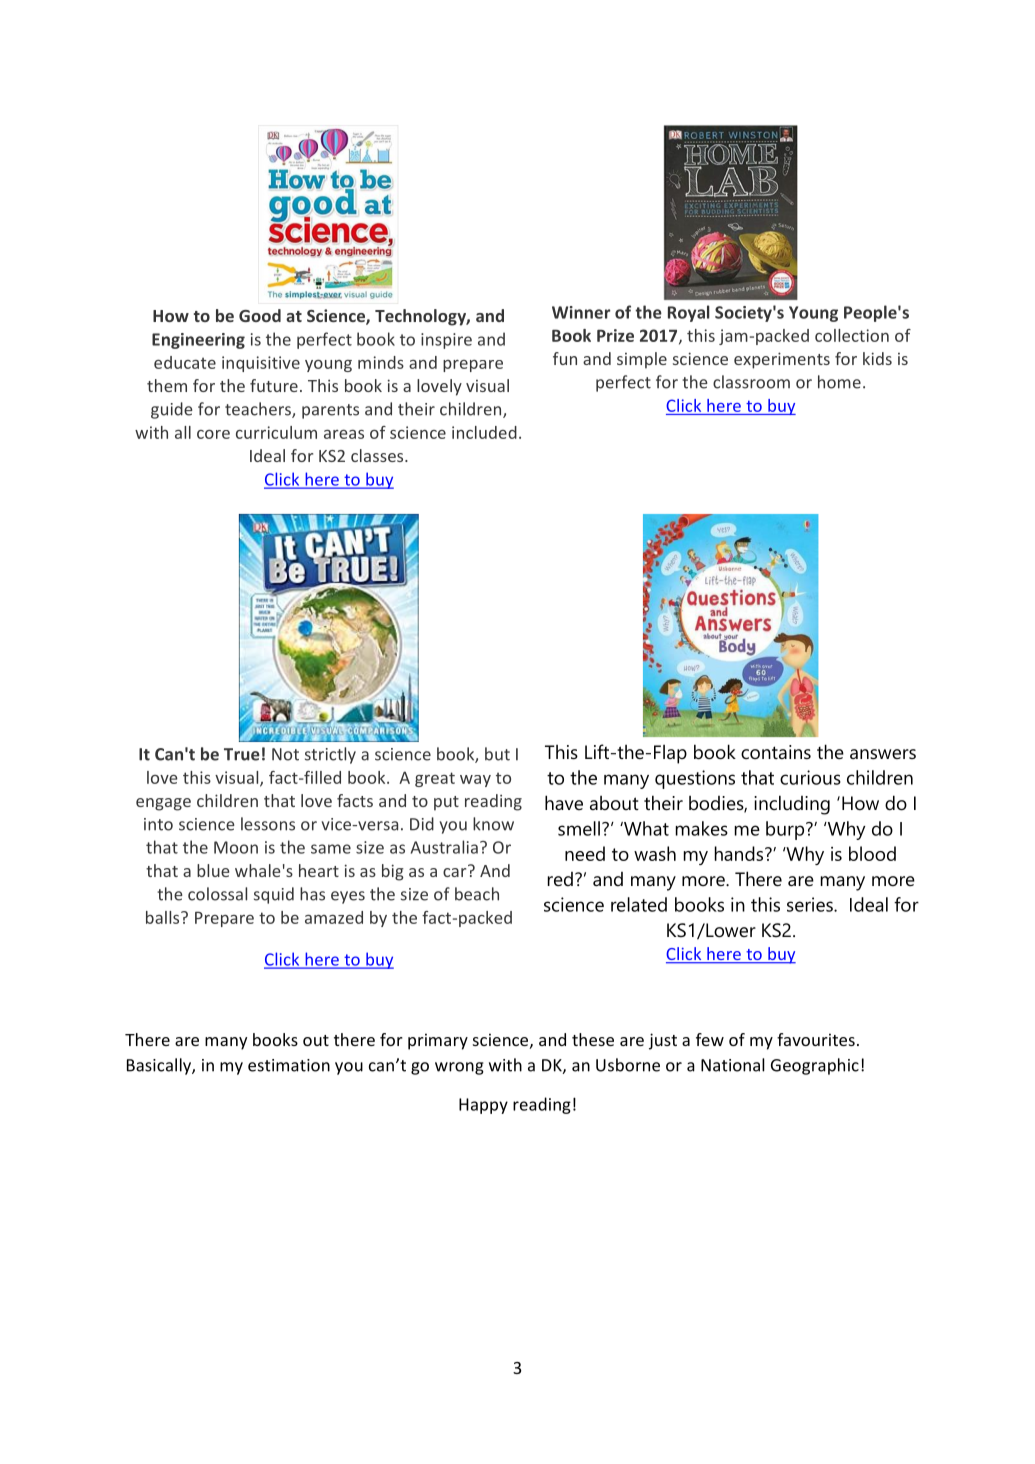 This page has height=1464, width=1035. I want to click on fun, so click(565, 358).
